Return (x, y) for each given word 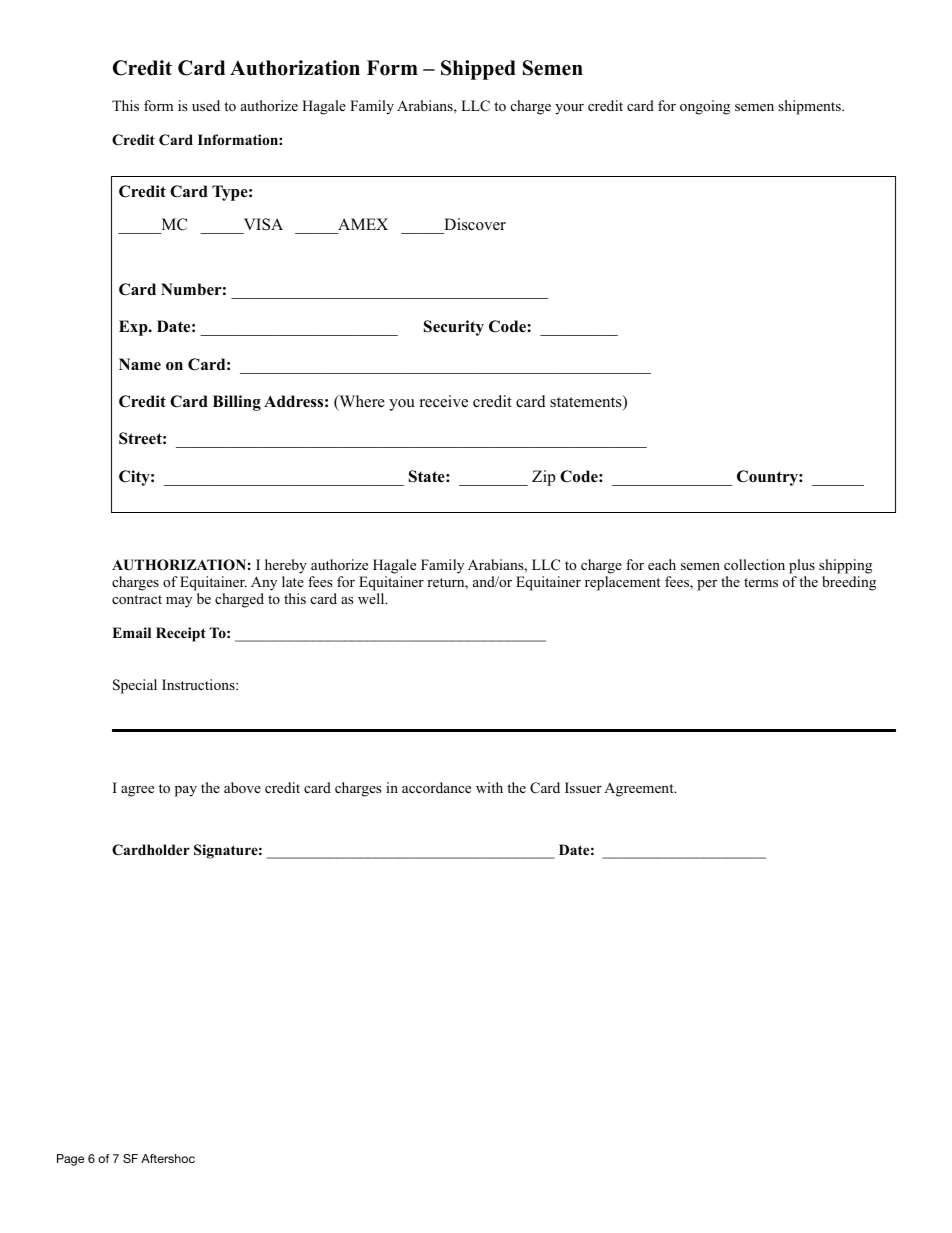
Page (70, 1160)
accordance (436, 787)
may (179, 602)
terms (761, 582)
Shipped (478, 70)
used (206, 105)
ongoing (705, 107)
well (372, 598)
